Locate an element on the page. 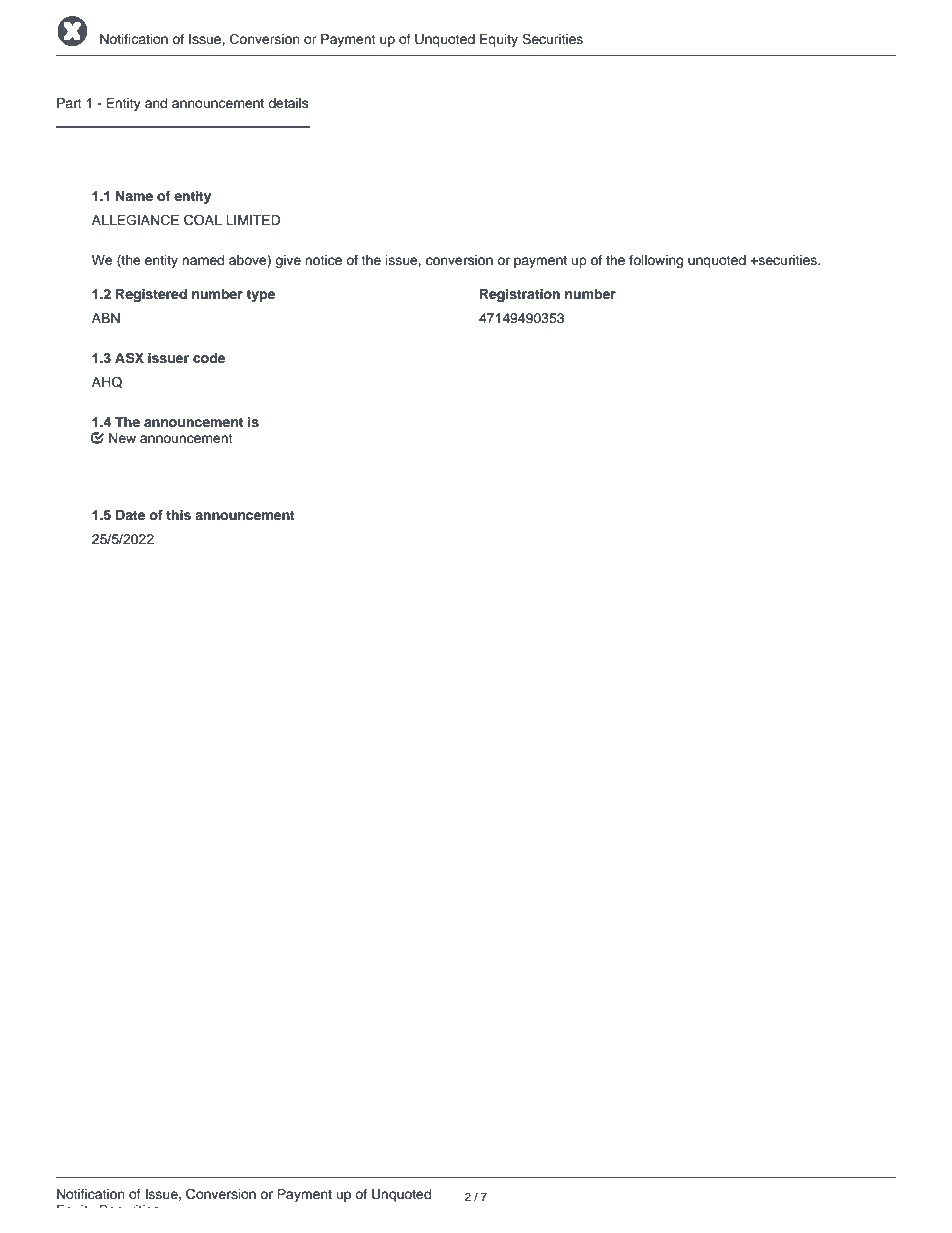 The width and height of the document is (952, 1233). following is located at coordinates (656, 261).
